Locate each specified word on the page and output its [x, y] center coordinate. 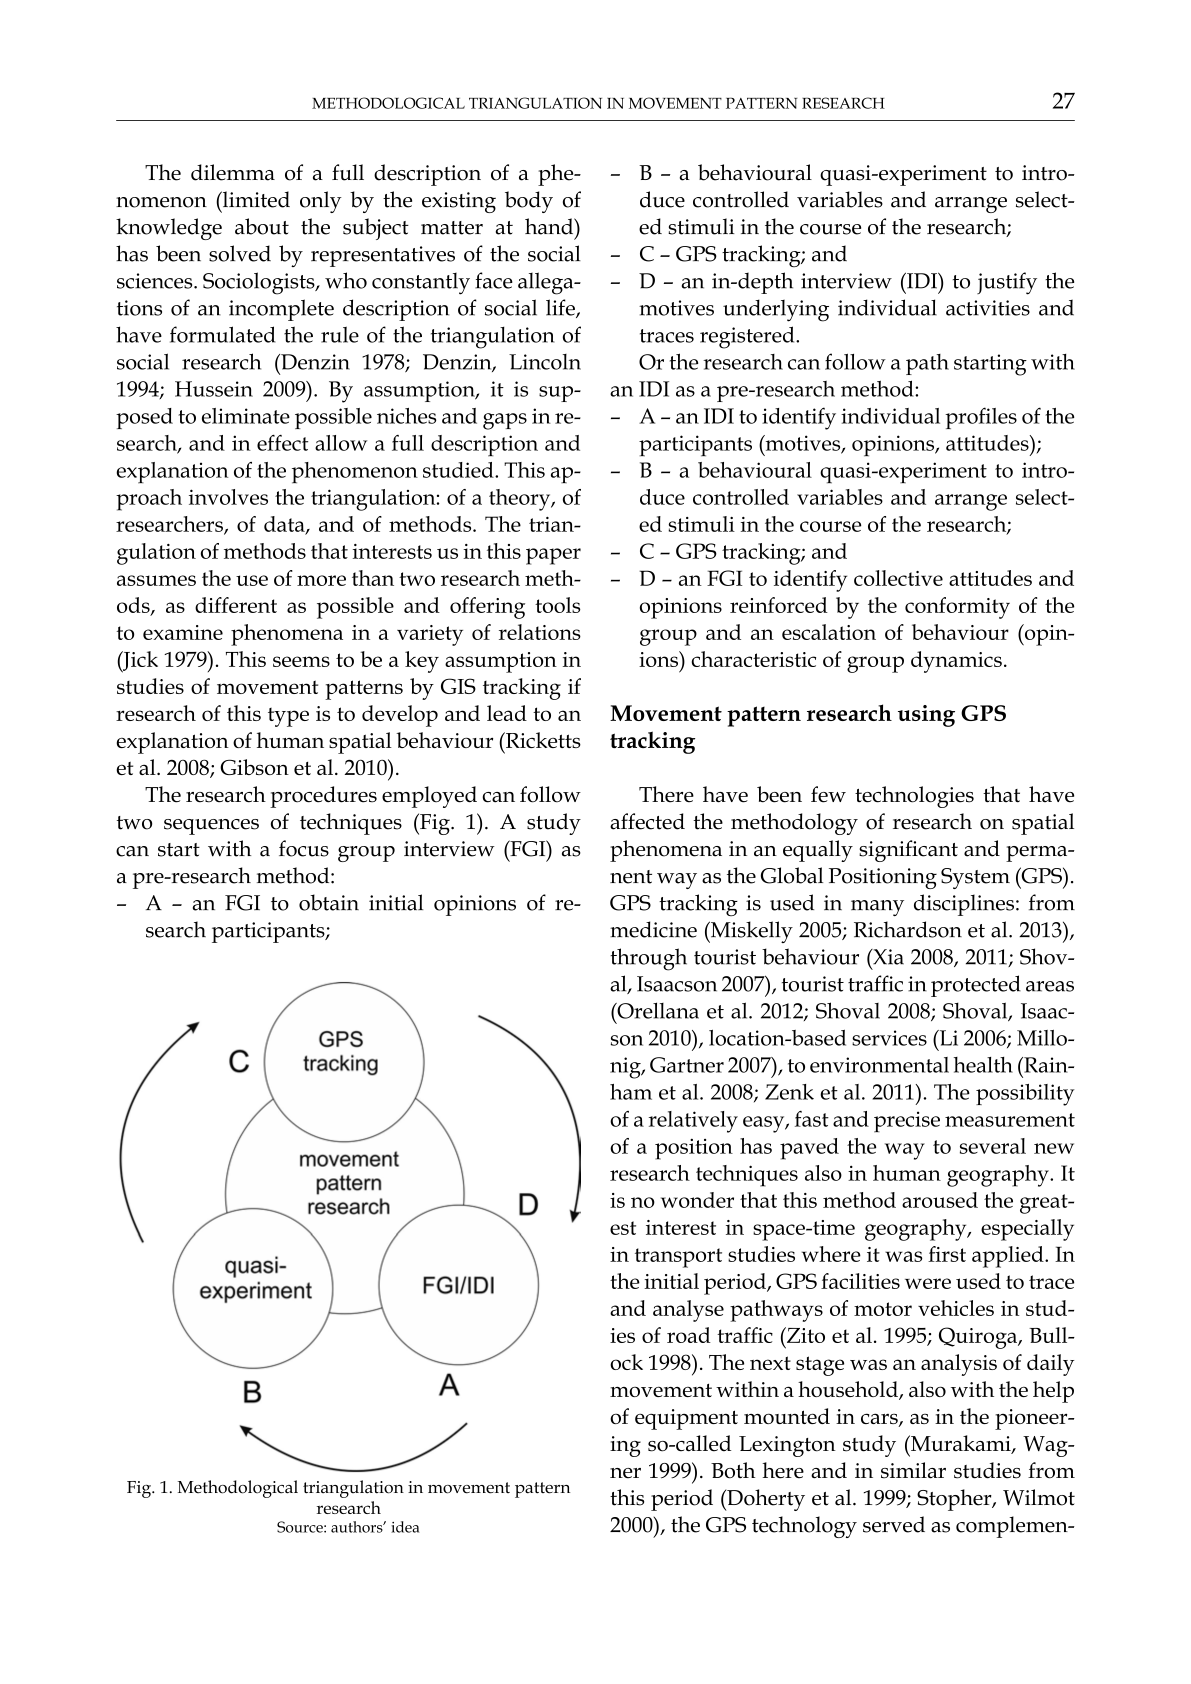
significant [908, 851]
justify [1007, 283]
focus [304, 848]
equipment [686, 1419]
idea [405, 1527]
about [262, 226]
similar [913, 1470]
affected [647, 821]
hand [550, 226]
